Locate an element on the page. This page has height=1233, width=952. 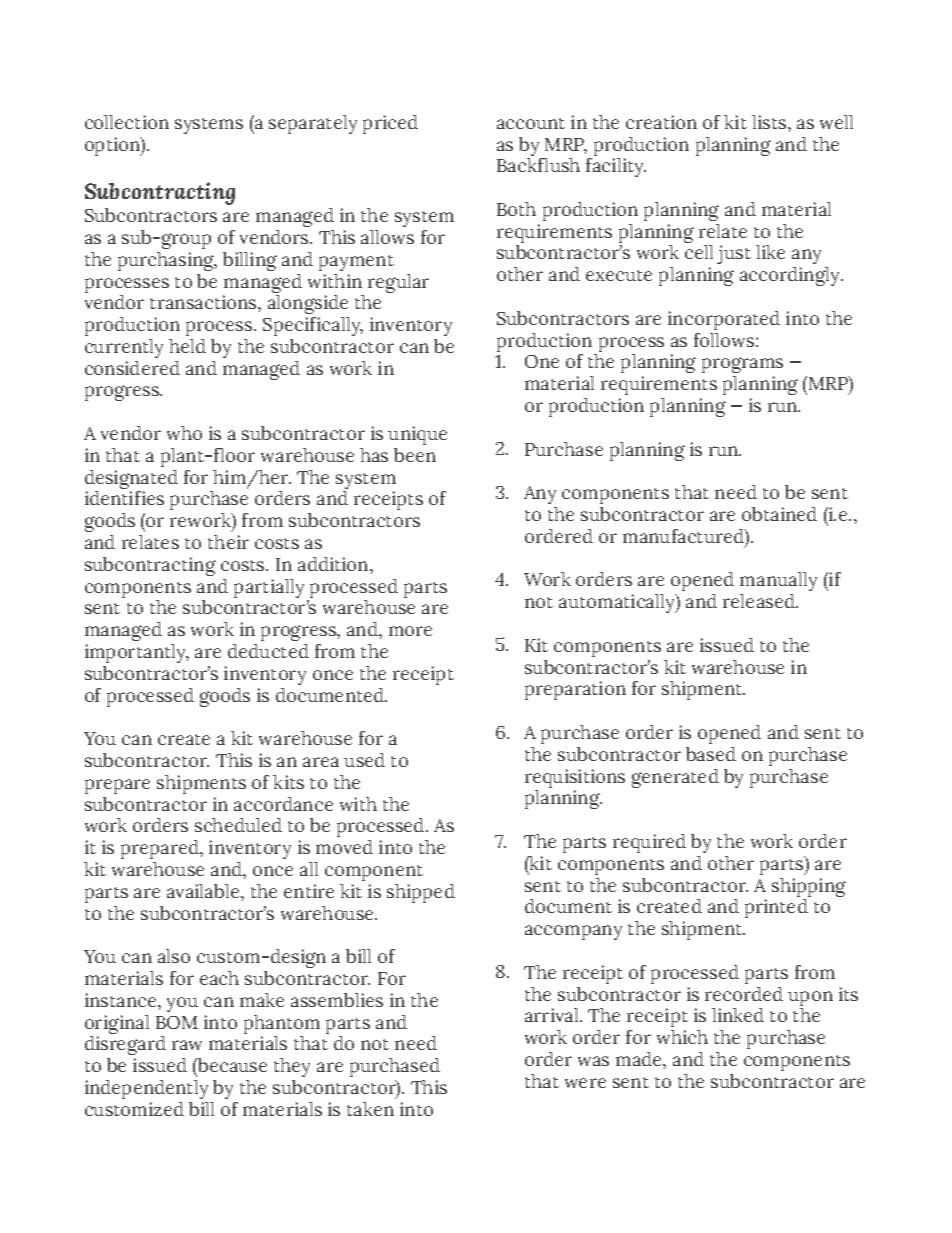
collection is located at coordinates (127, 122).
